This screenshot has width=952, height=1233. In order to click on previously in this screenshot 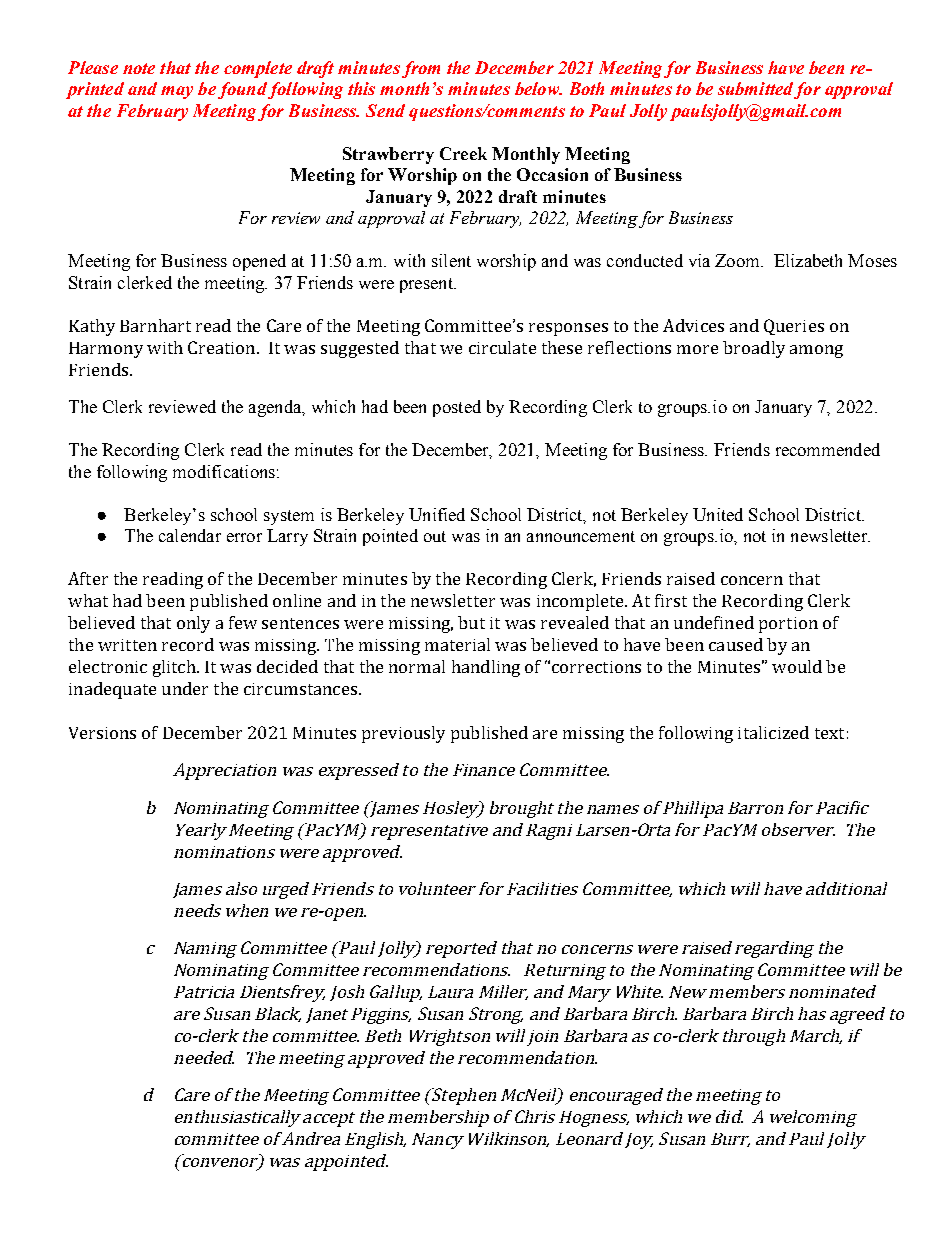, I will do `click(403, 734)`.
